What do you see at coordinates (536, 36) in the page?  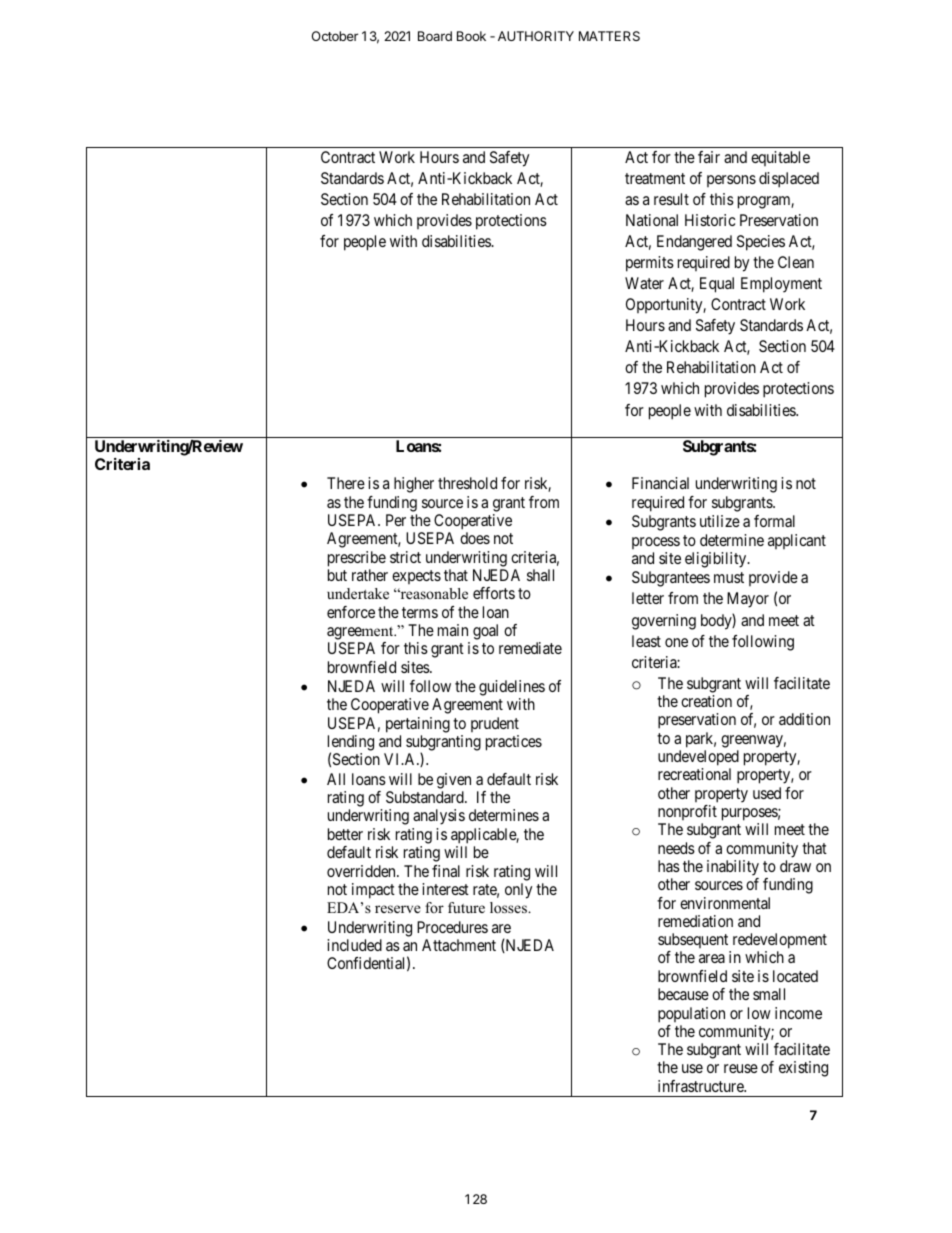 I see `AUTHORITY` at bounding box center [536, 36].
